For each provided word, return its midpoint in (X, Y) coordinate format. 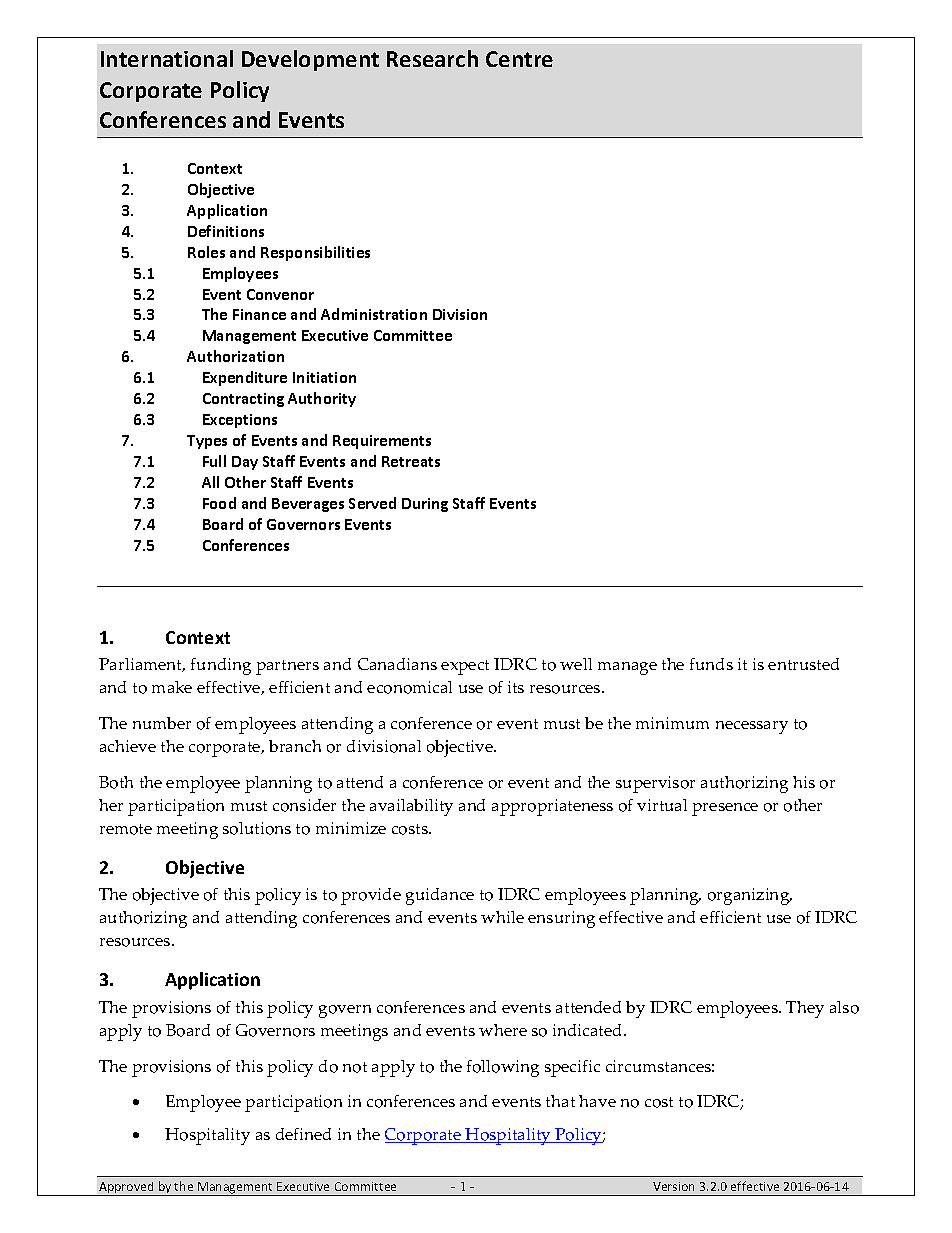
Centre (519, 59)
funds (711, 664)
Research (432, 58)
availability (411, 807)
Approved (126, 1189)
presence (725, 809)
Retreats (411, 461)
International (167, 58)
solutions (257, 828)
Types (207, 442)
